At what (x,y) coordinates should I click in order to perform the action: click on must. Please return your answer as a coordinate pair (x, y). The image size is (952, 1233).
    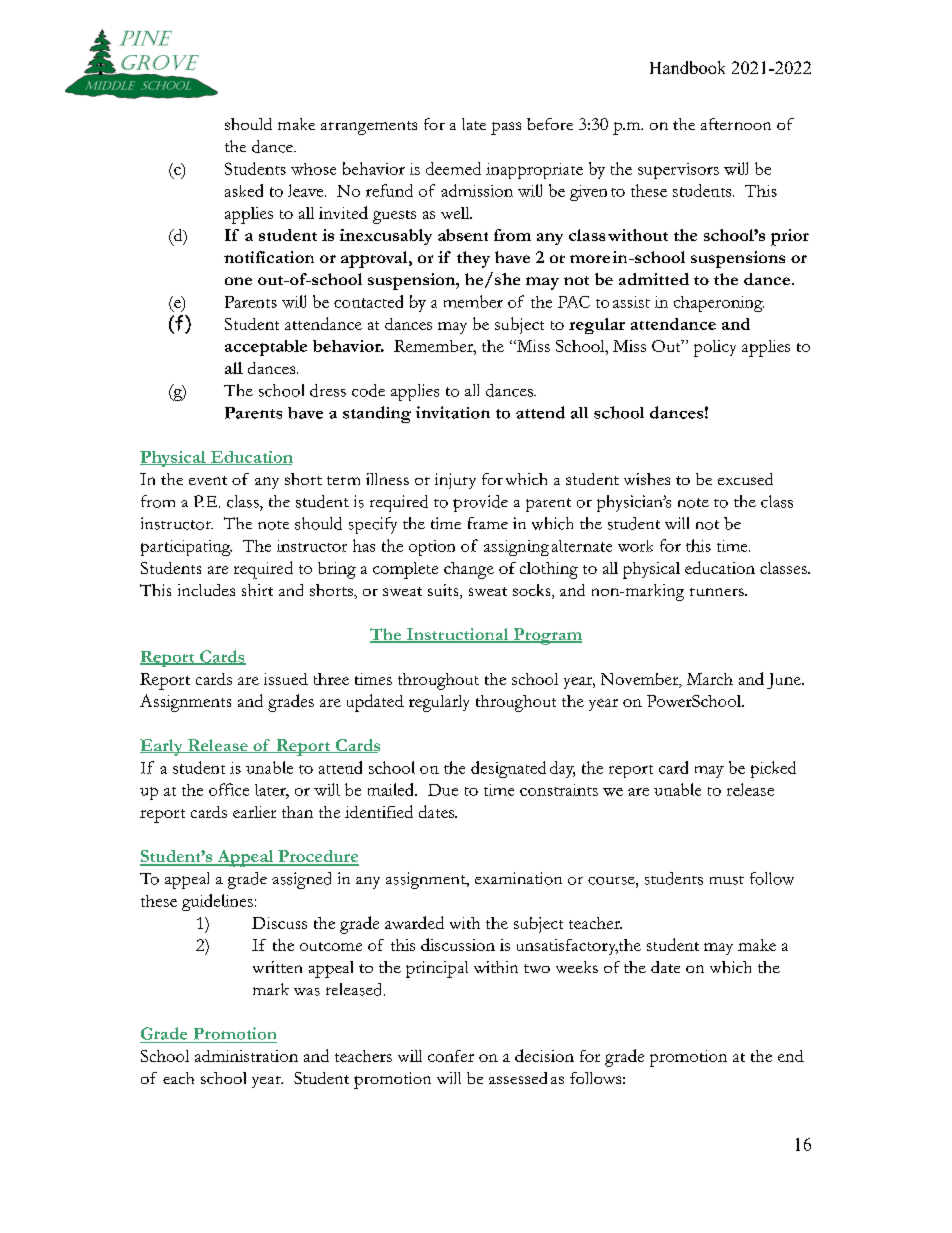
    Looking at the image, I should click on (727, 880).
